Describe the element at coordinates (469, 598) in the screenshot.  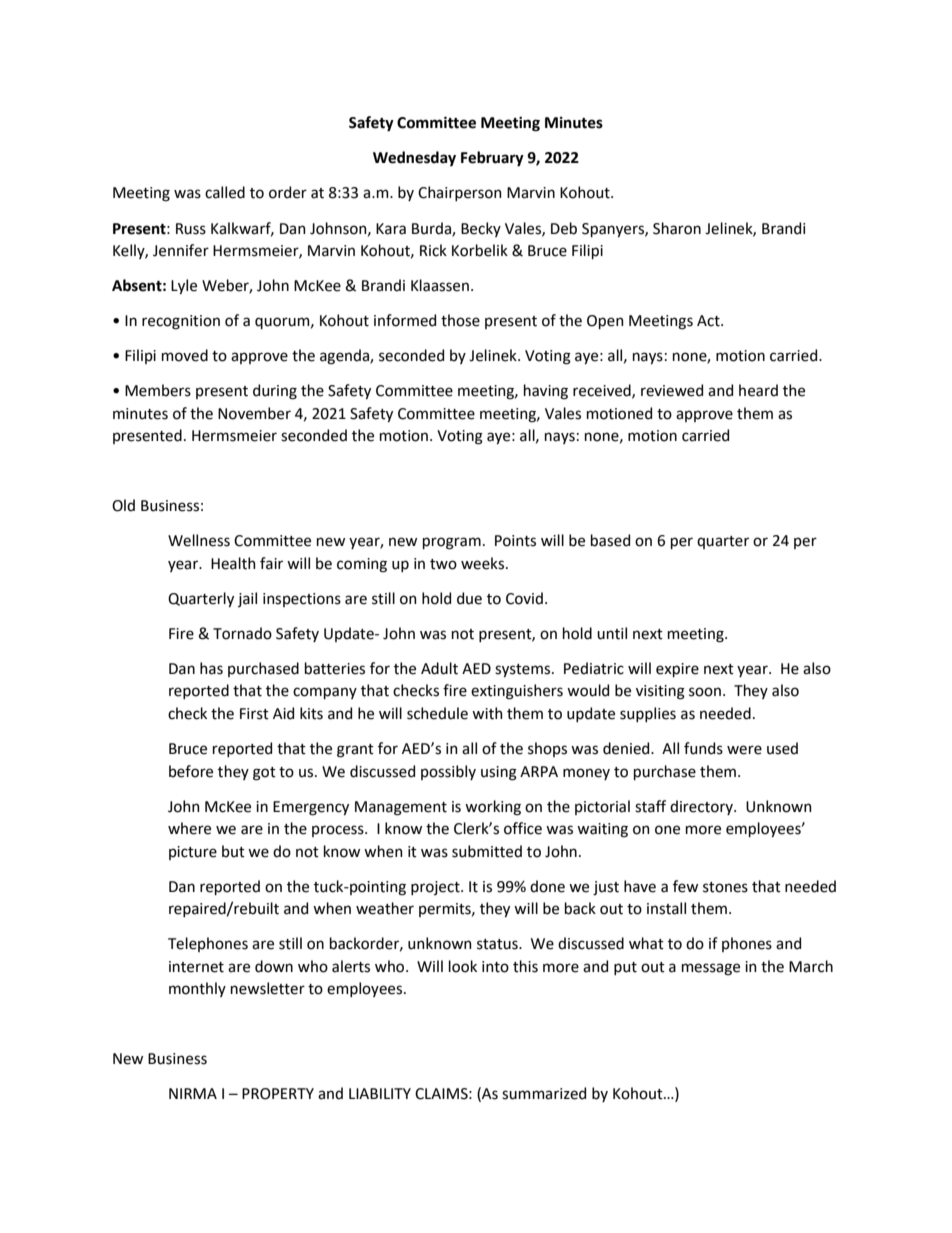
I see `due` at that location.
